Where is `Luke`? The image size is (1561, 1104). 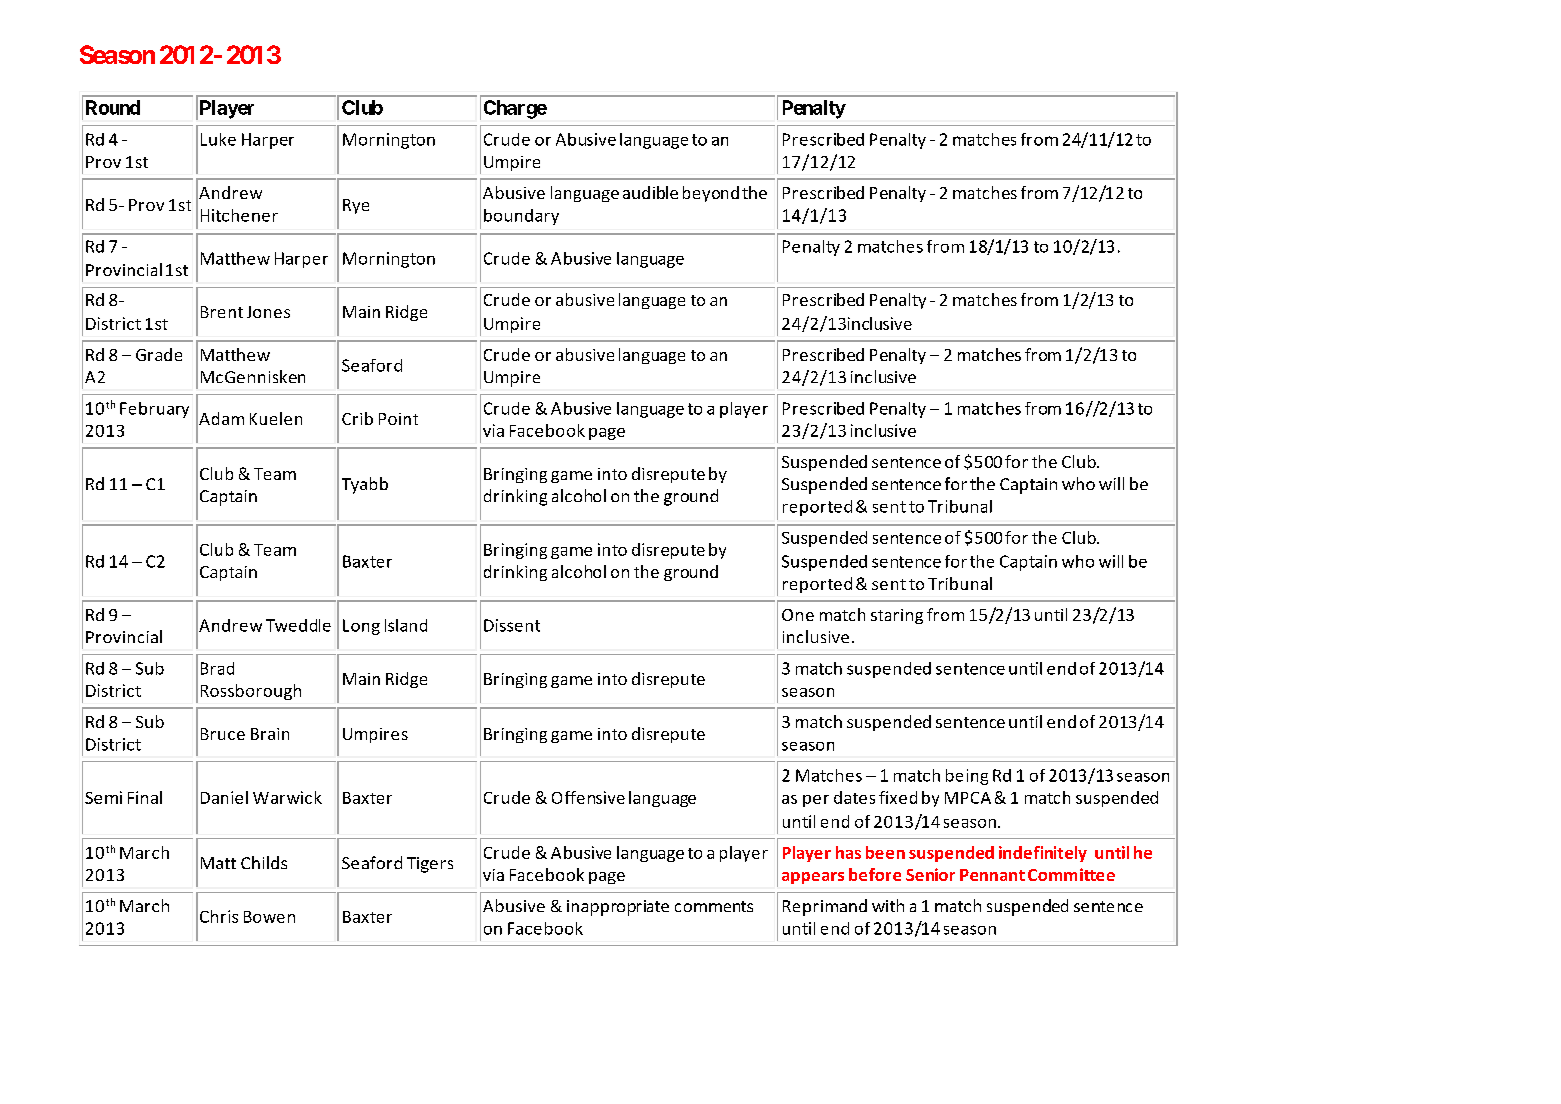 Luke is located at coordinates (218, 139).
